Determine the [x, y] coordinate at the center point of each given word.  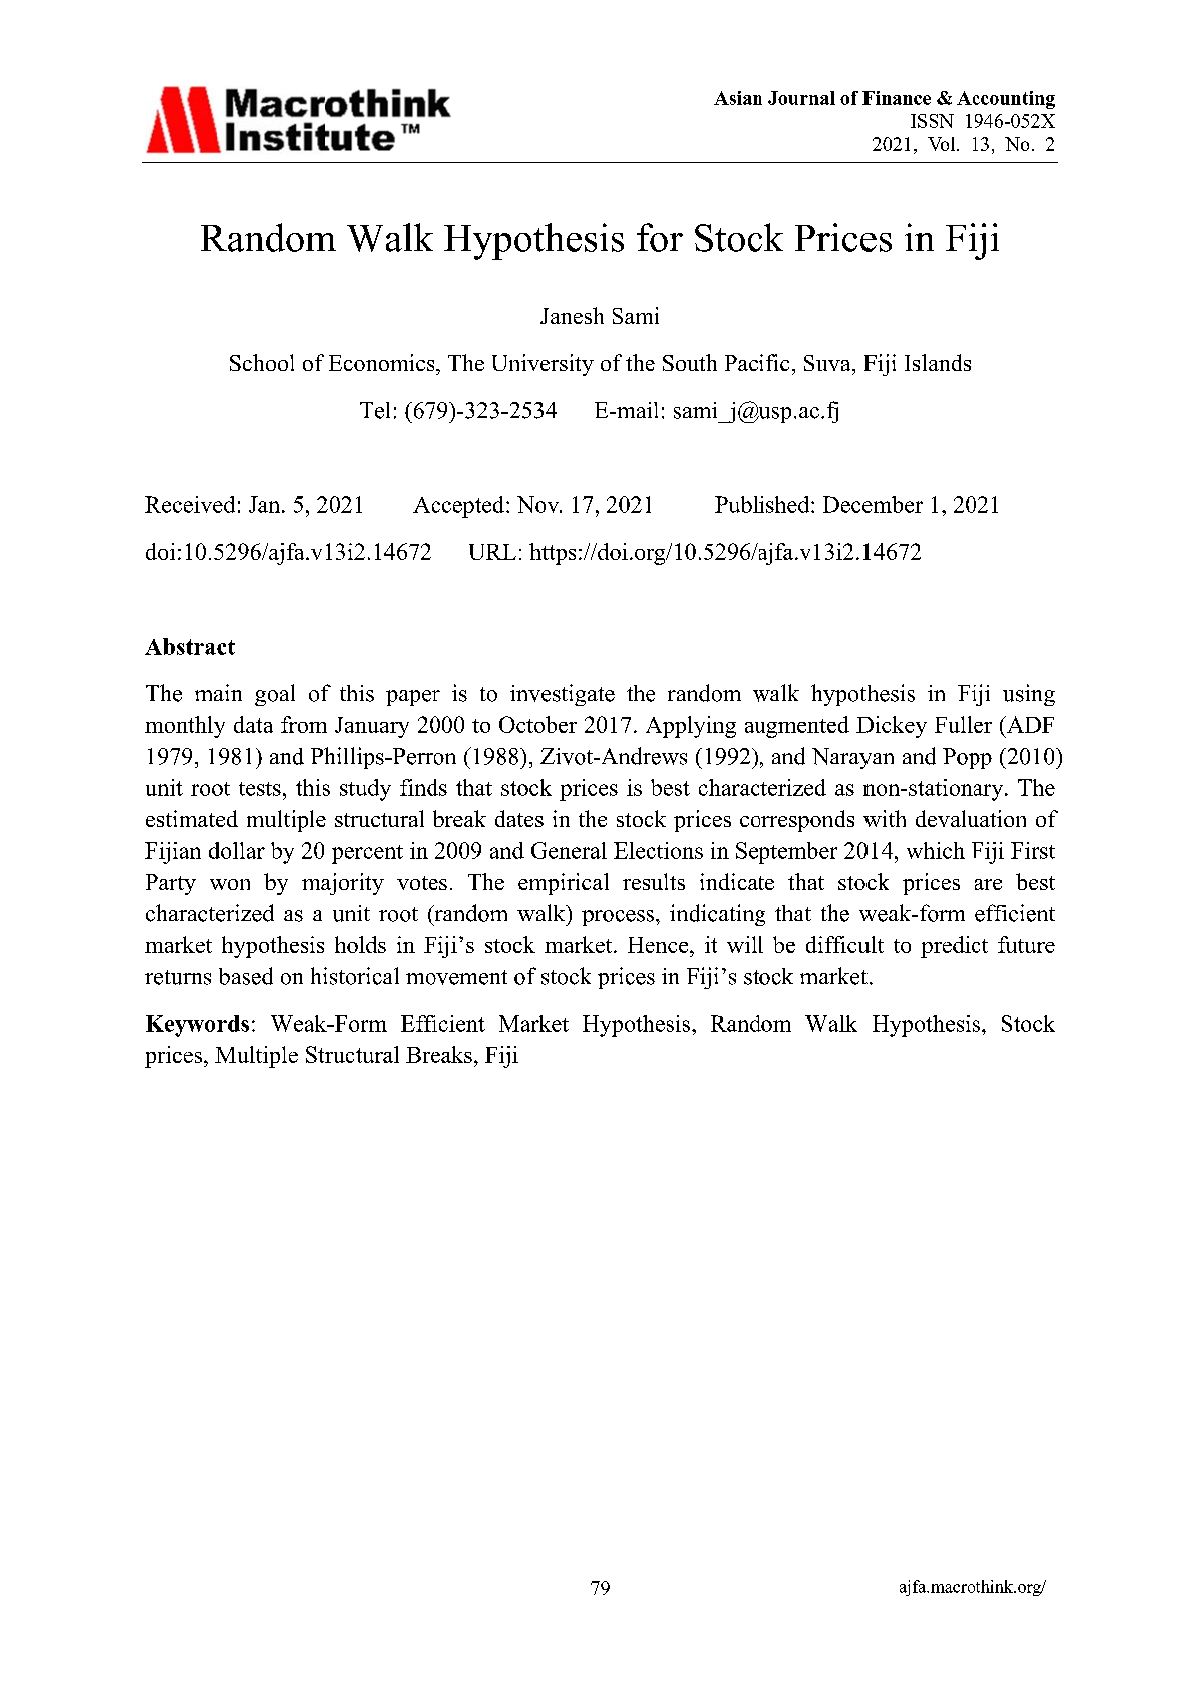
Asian [738, 98]
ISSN [932, 121]
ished [785, 504]
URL [492, 552]
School [262, 362]
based [246, 976]
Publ [737, 504]
